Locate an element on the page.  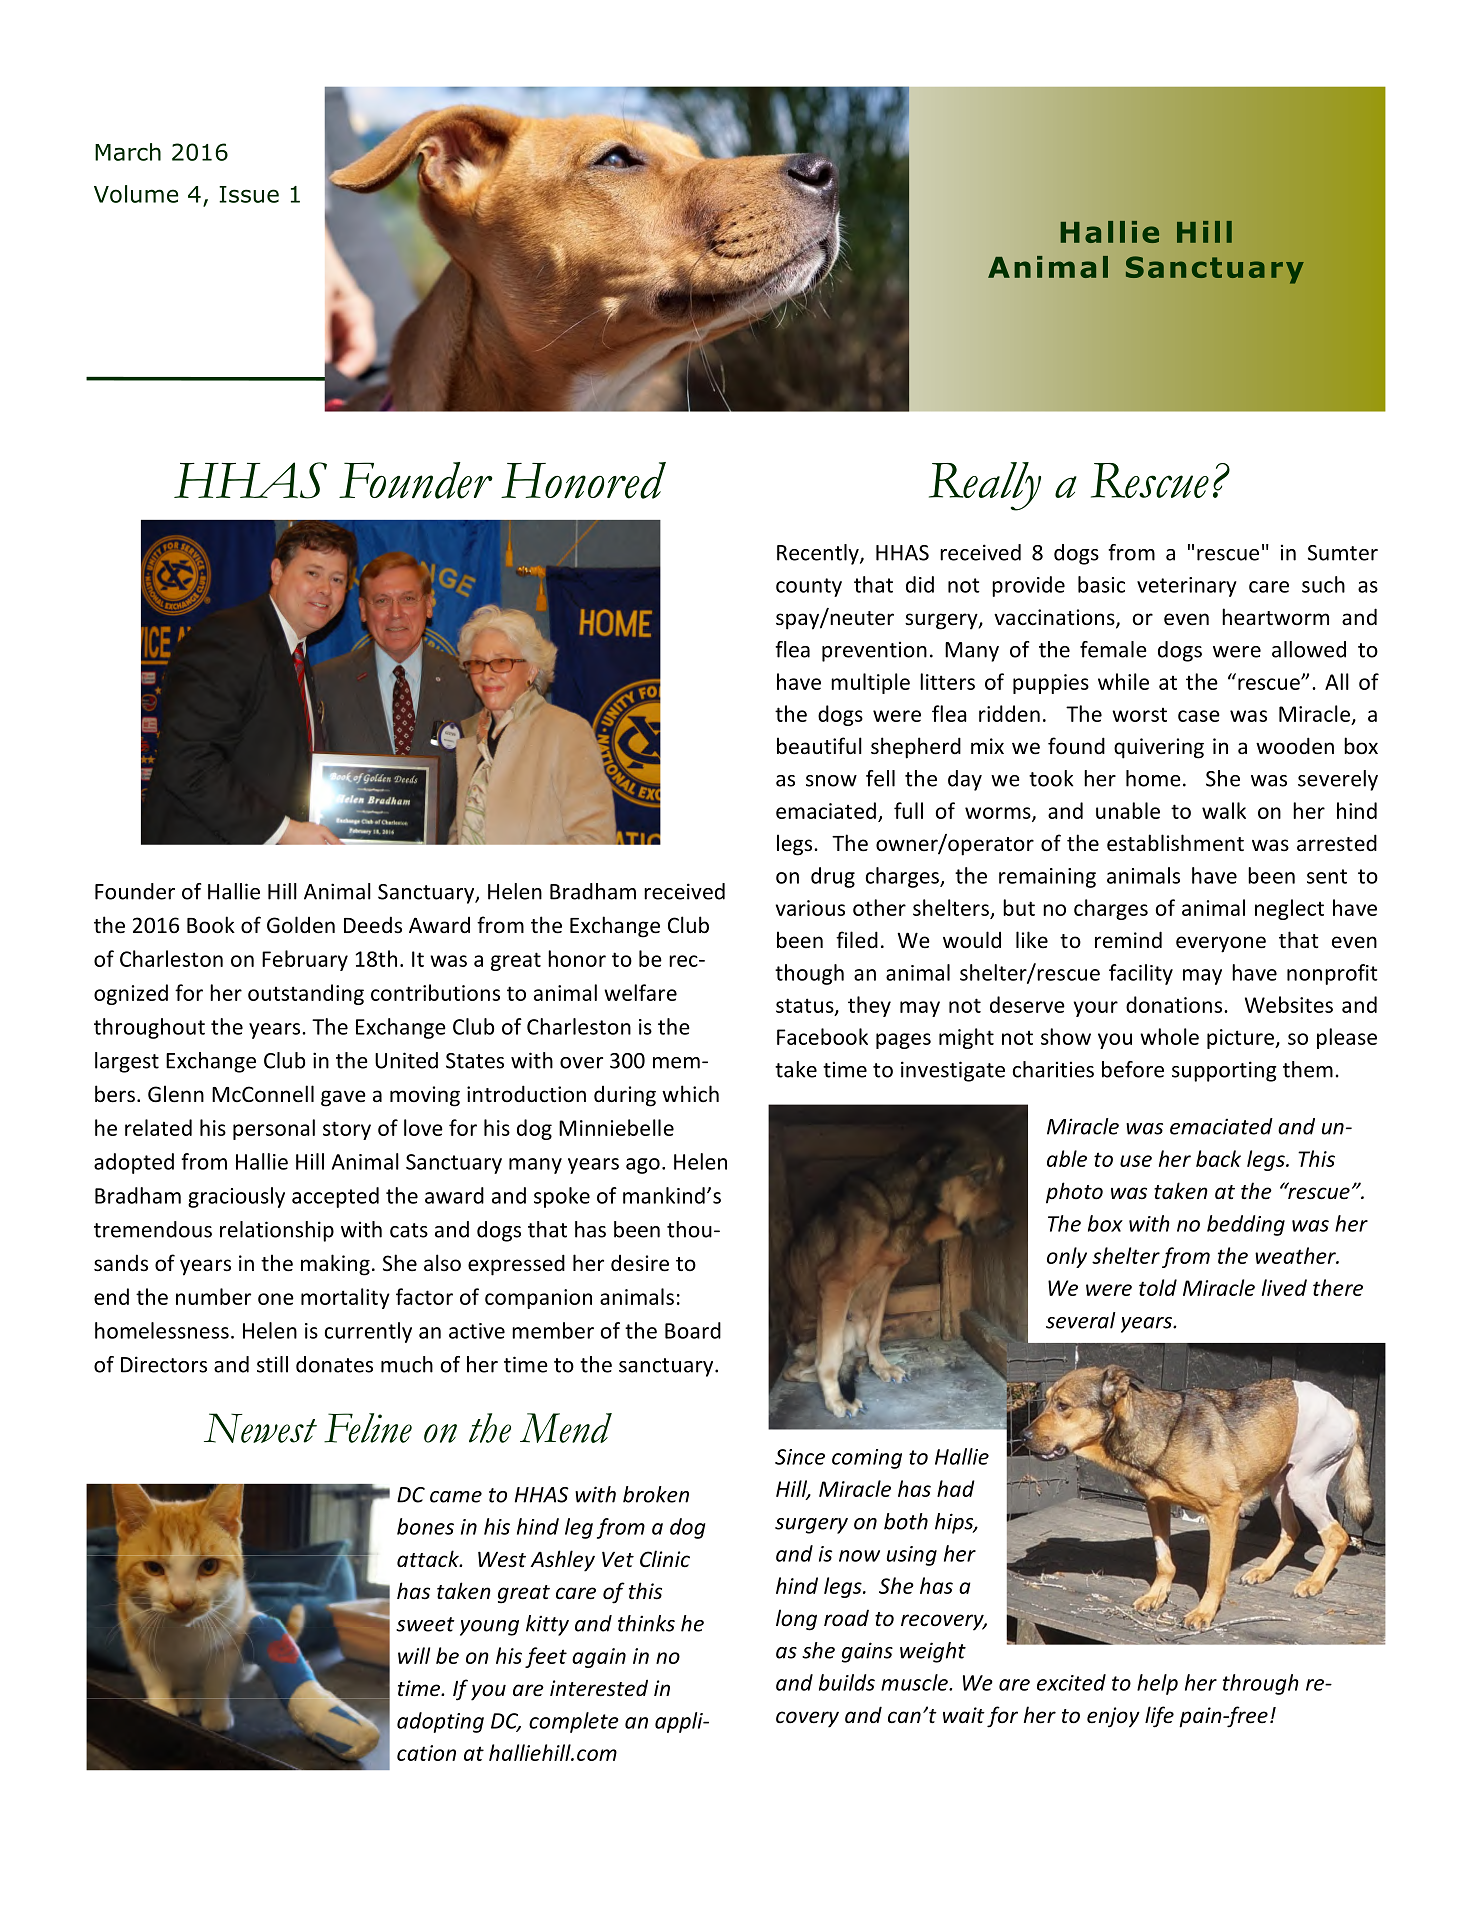
will is located at coordinates (414, 1655).
